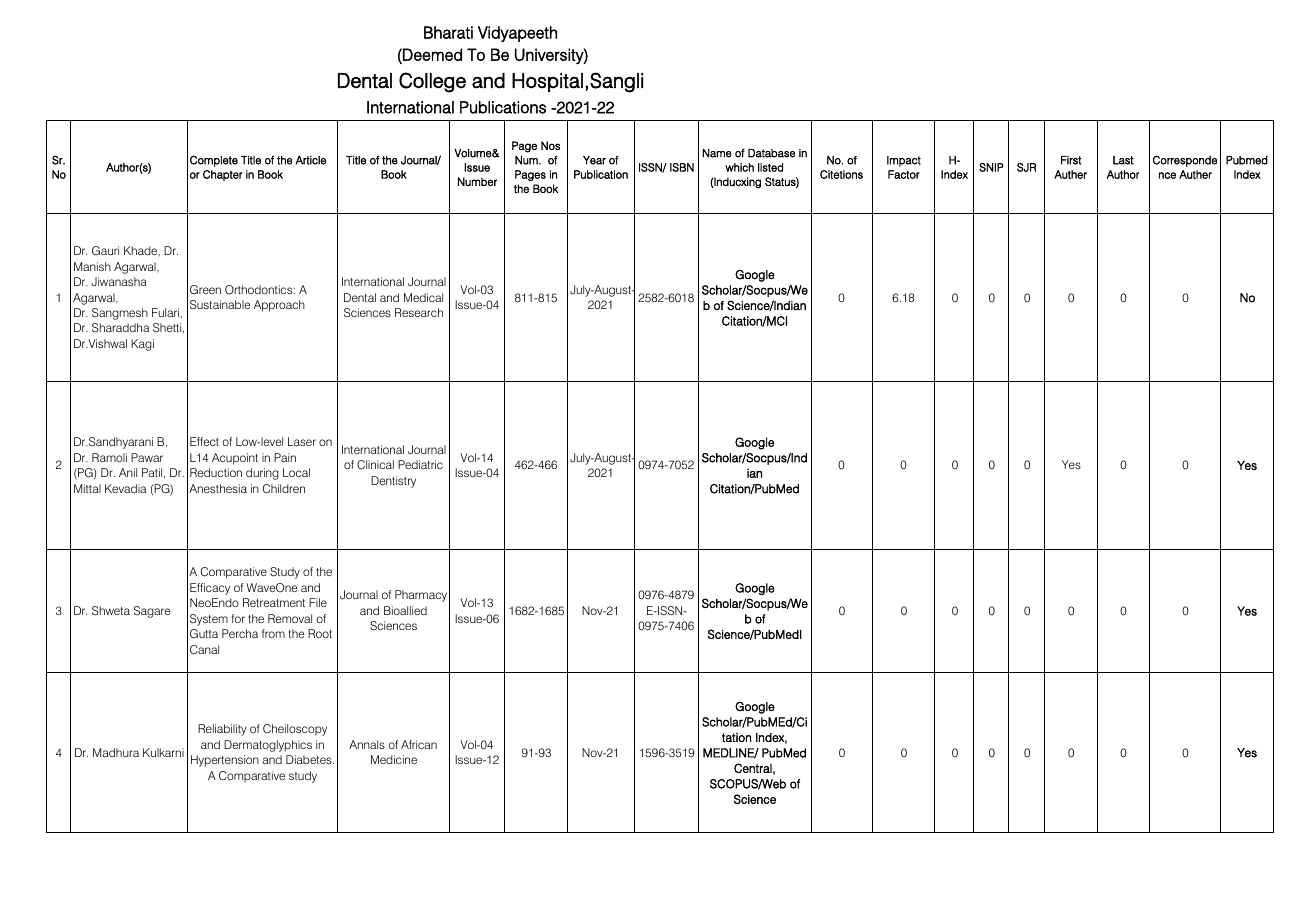  I want to click on Effect, so click(204, 441).
